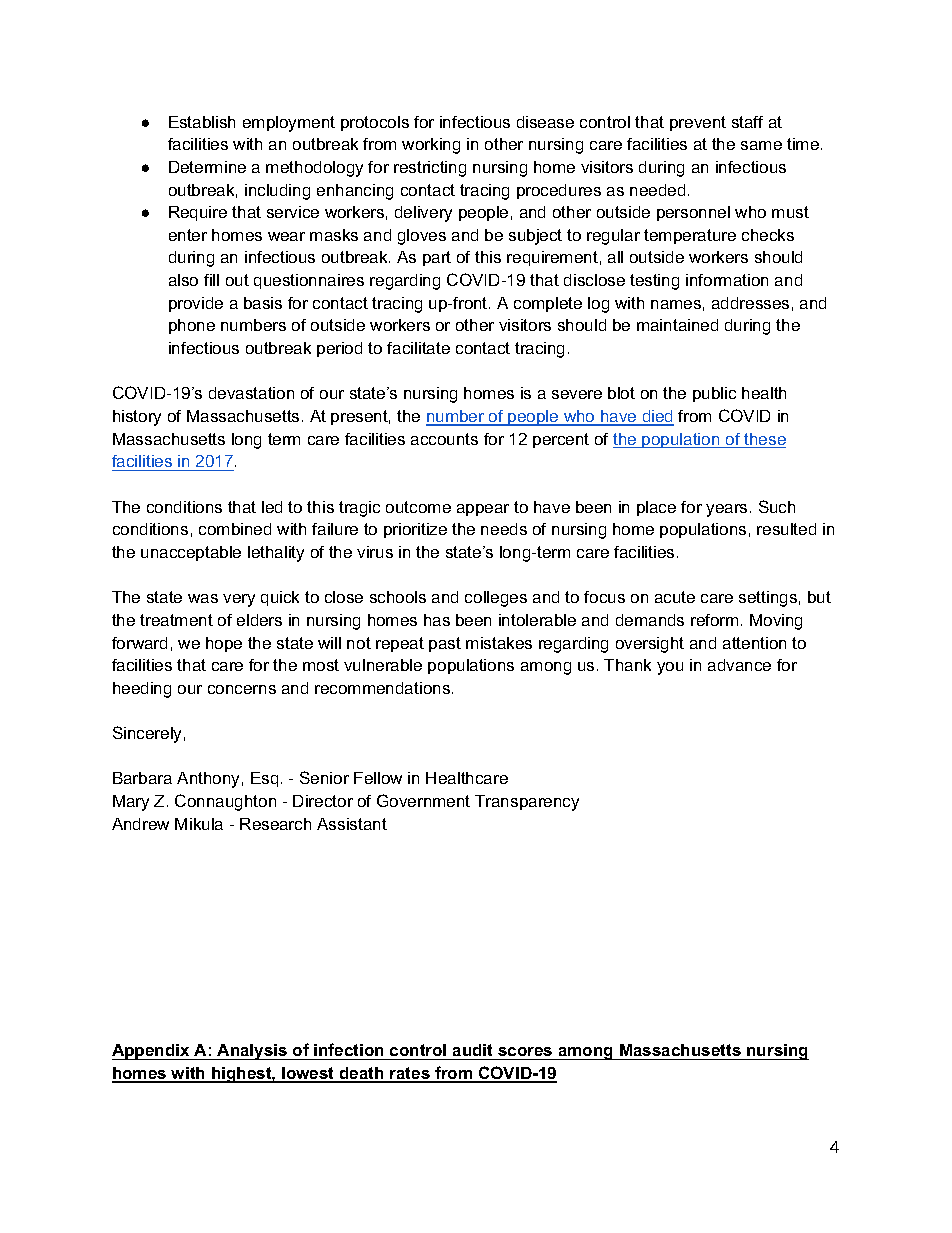 This document has width=952, height=1233. Describe the element at coordinates (418, 348) in the document. I see `facilitate` at that location.
